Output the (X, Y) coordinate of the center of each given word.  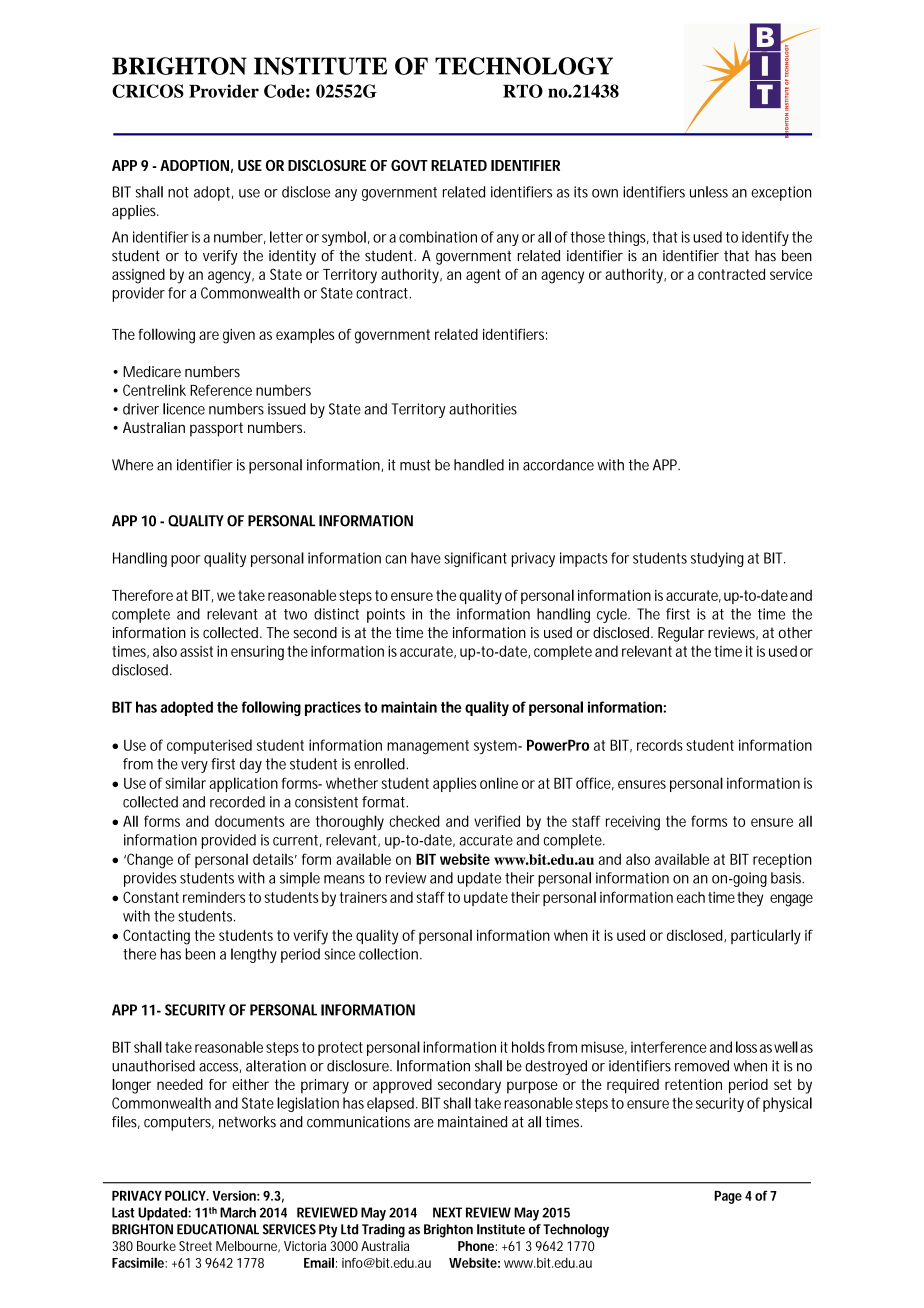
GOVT (409, 165)
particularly (766, 937)
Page (728, 1197)
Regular (681, 634)
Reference (221, 390)
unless (709, 192)
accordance (558, 465)
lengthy (254, 955)
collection (388, 954)
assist (196, 651)
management (428, 747)
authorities (483, 409)
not (178, 192)
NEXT (447, 1212)
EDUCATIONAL (218, 1229)
